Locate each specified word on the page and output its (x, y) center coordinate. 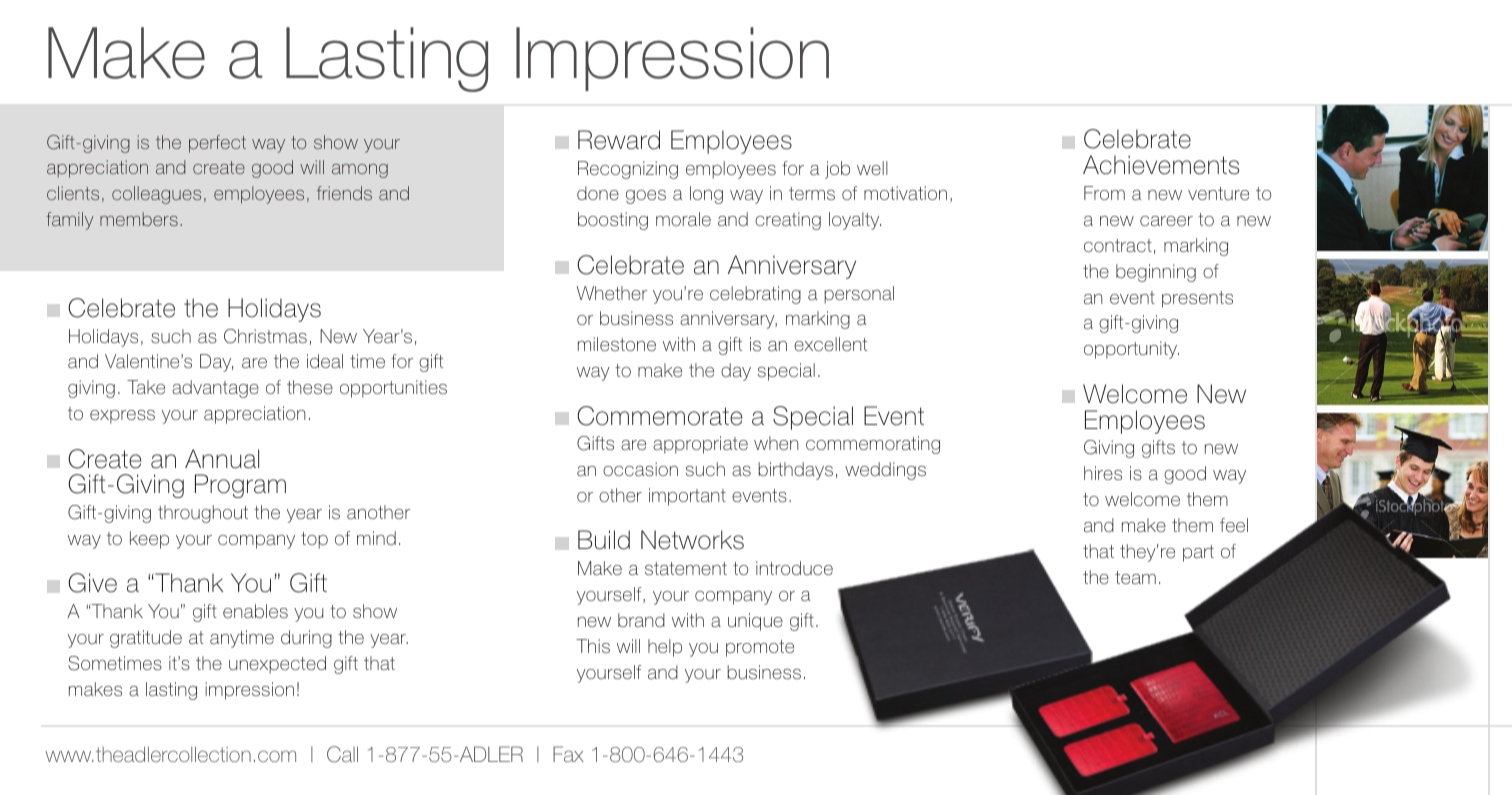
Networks (692, 540)
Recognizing (628, 170)
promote (760, 648)
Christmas (265, 336)
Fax (568, 754)
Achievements (1161, 165)
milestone (617, 344)
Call (342, 754)
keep (149, 540)
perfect (217, 144)
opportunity (1131, 350)
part (1198, 553)
